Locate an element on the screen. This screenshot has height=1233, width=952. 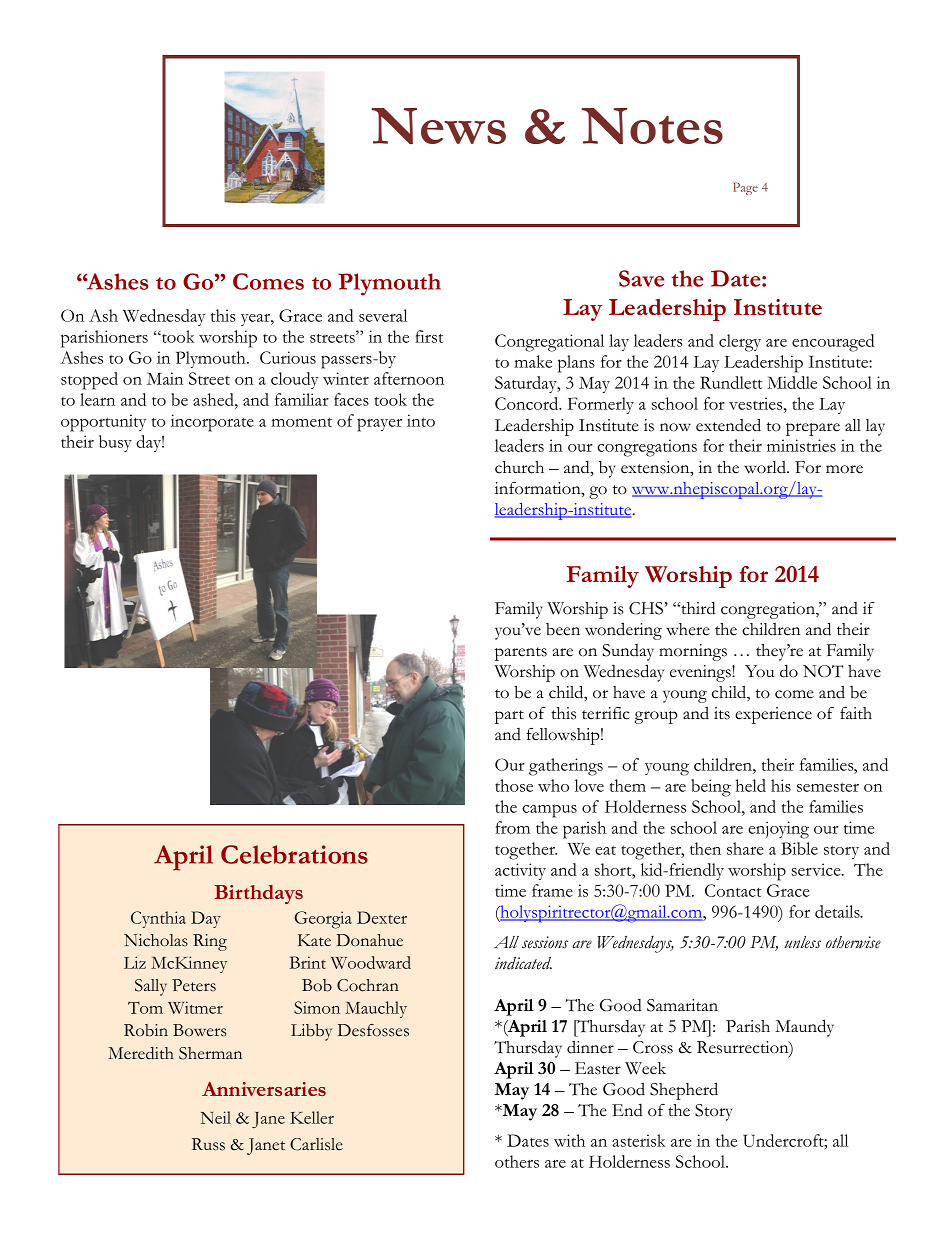
from is located at coordinates (512, 827).
